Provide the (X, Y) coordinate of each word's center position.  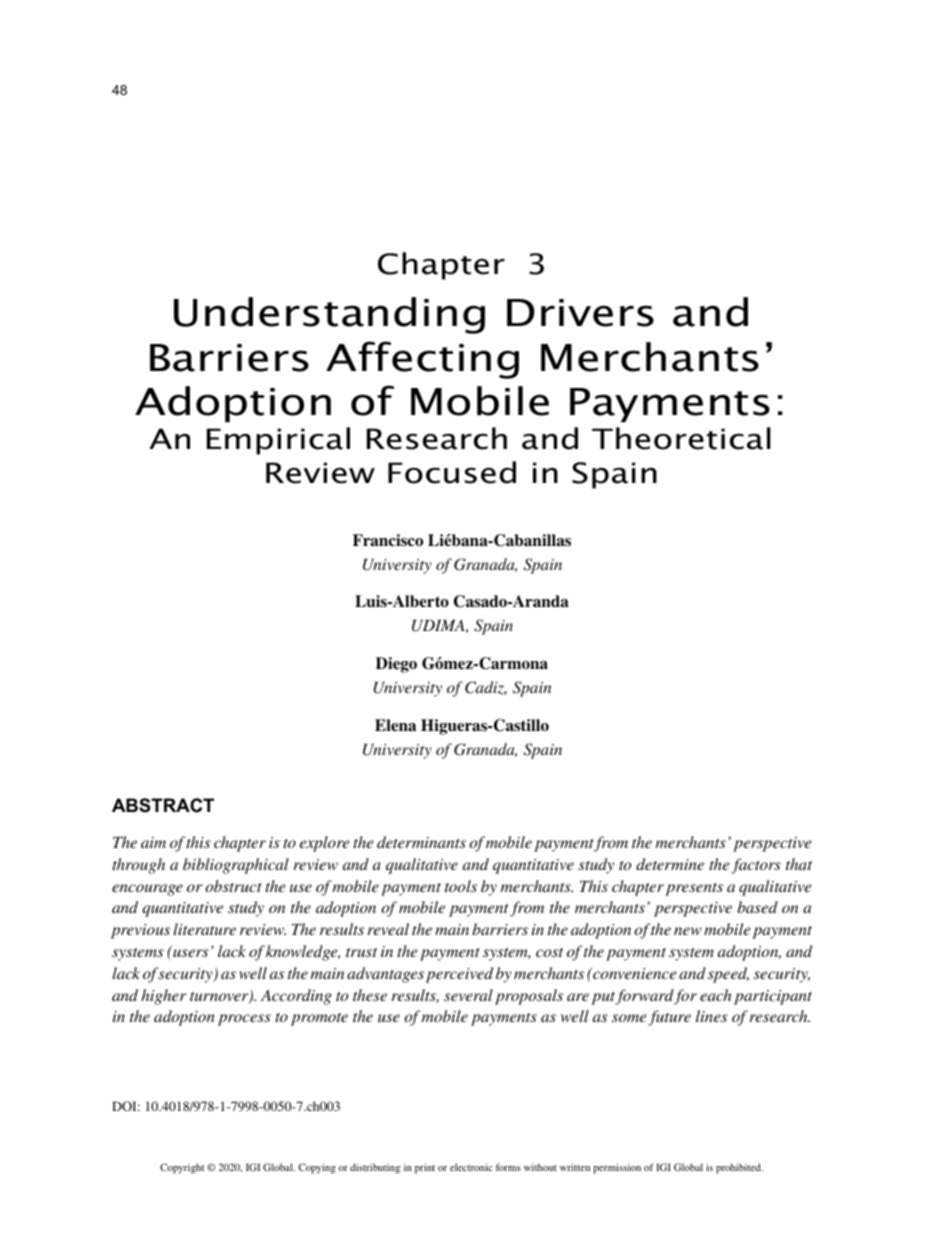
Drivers (580, 313)
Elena (395, 725)
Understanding (329, 315)
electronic (471, 1167)
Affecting (422, 360)
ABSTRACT (163, 805)
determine (670, 864)
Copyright (182, 1168)
